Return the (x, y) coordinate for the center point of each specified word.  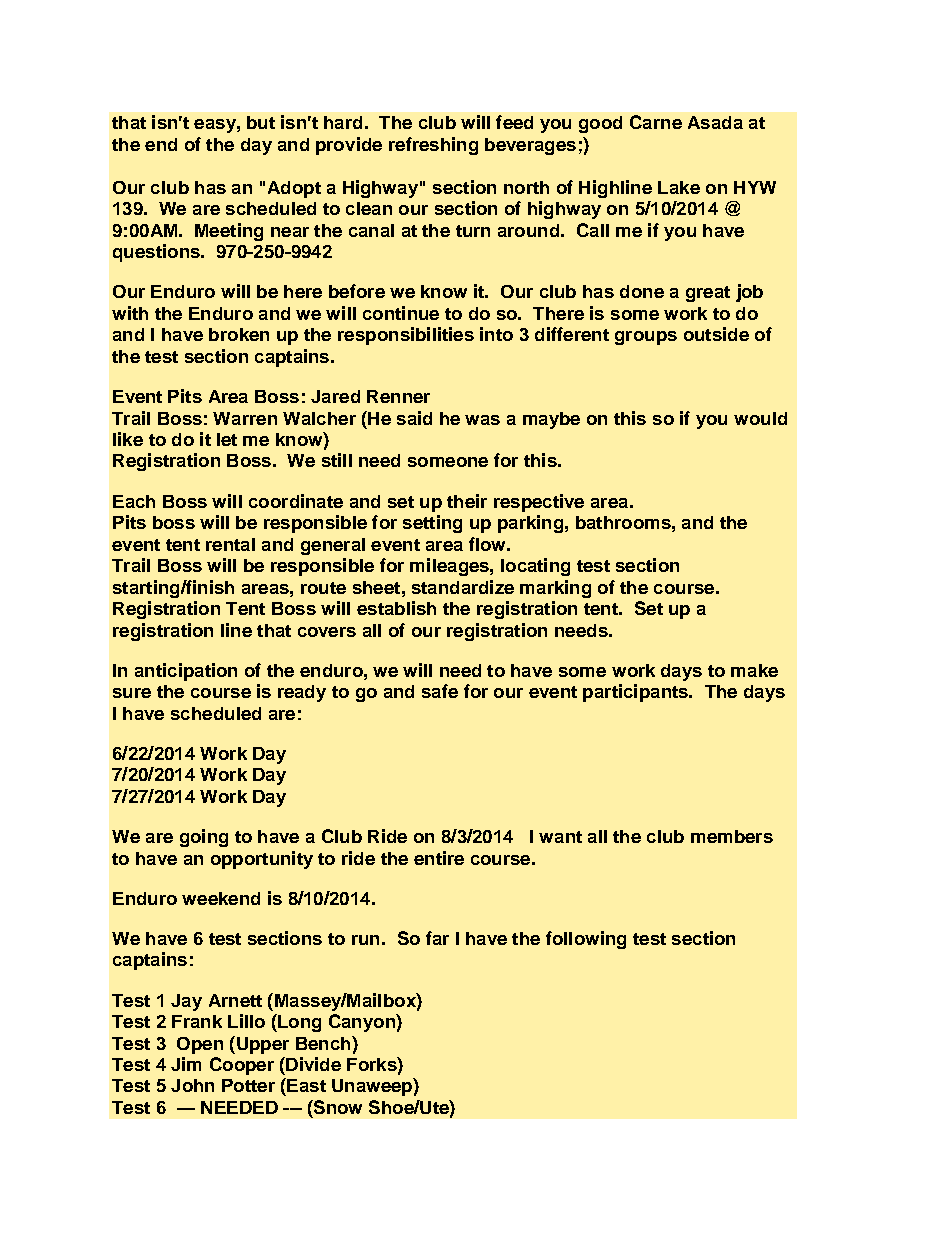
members (732, 836)
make (754, 670)
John (192, 1085)
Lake (679, 187)
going (204, 838)
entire (439, 858)
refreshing (433, 146)
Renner (398, 396)
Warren (245, 418)
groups (646, 338)
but (261, 122)
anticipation (186, 672)
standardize (463, 587)
